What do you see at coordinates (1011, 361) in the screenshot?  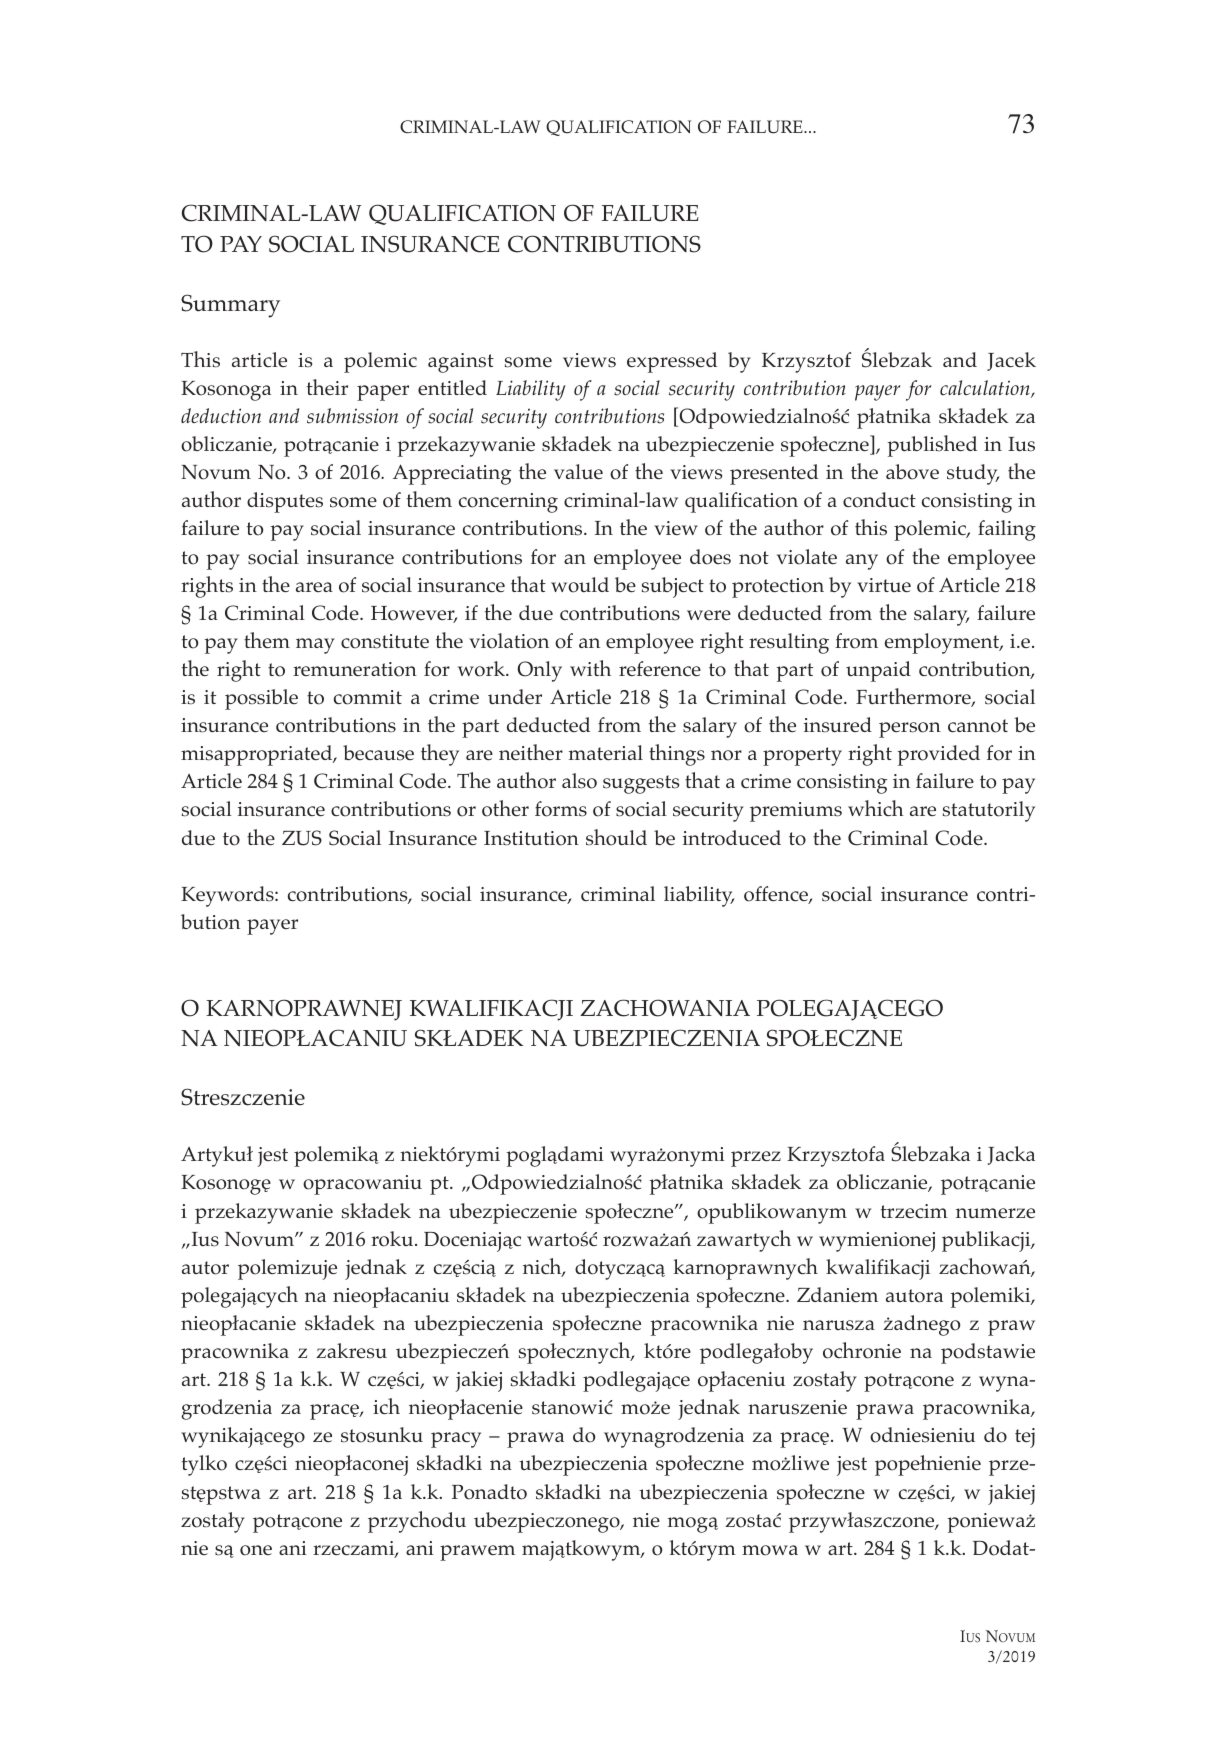 I see `Jacek` at bounding box center [1011, 361].
